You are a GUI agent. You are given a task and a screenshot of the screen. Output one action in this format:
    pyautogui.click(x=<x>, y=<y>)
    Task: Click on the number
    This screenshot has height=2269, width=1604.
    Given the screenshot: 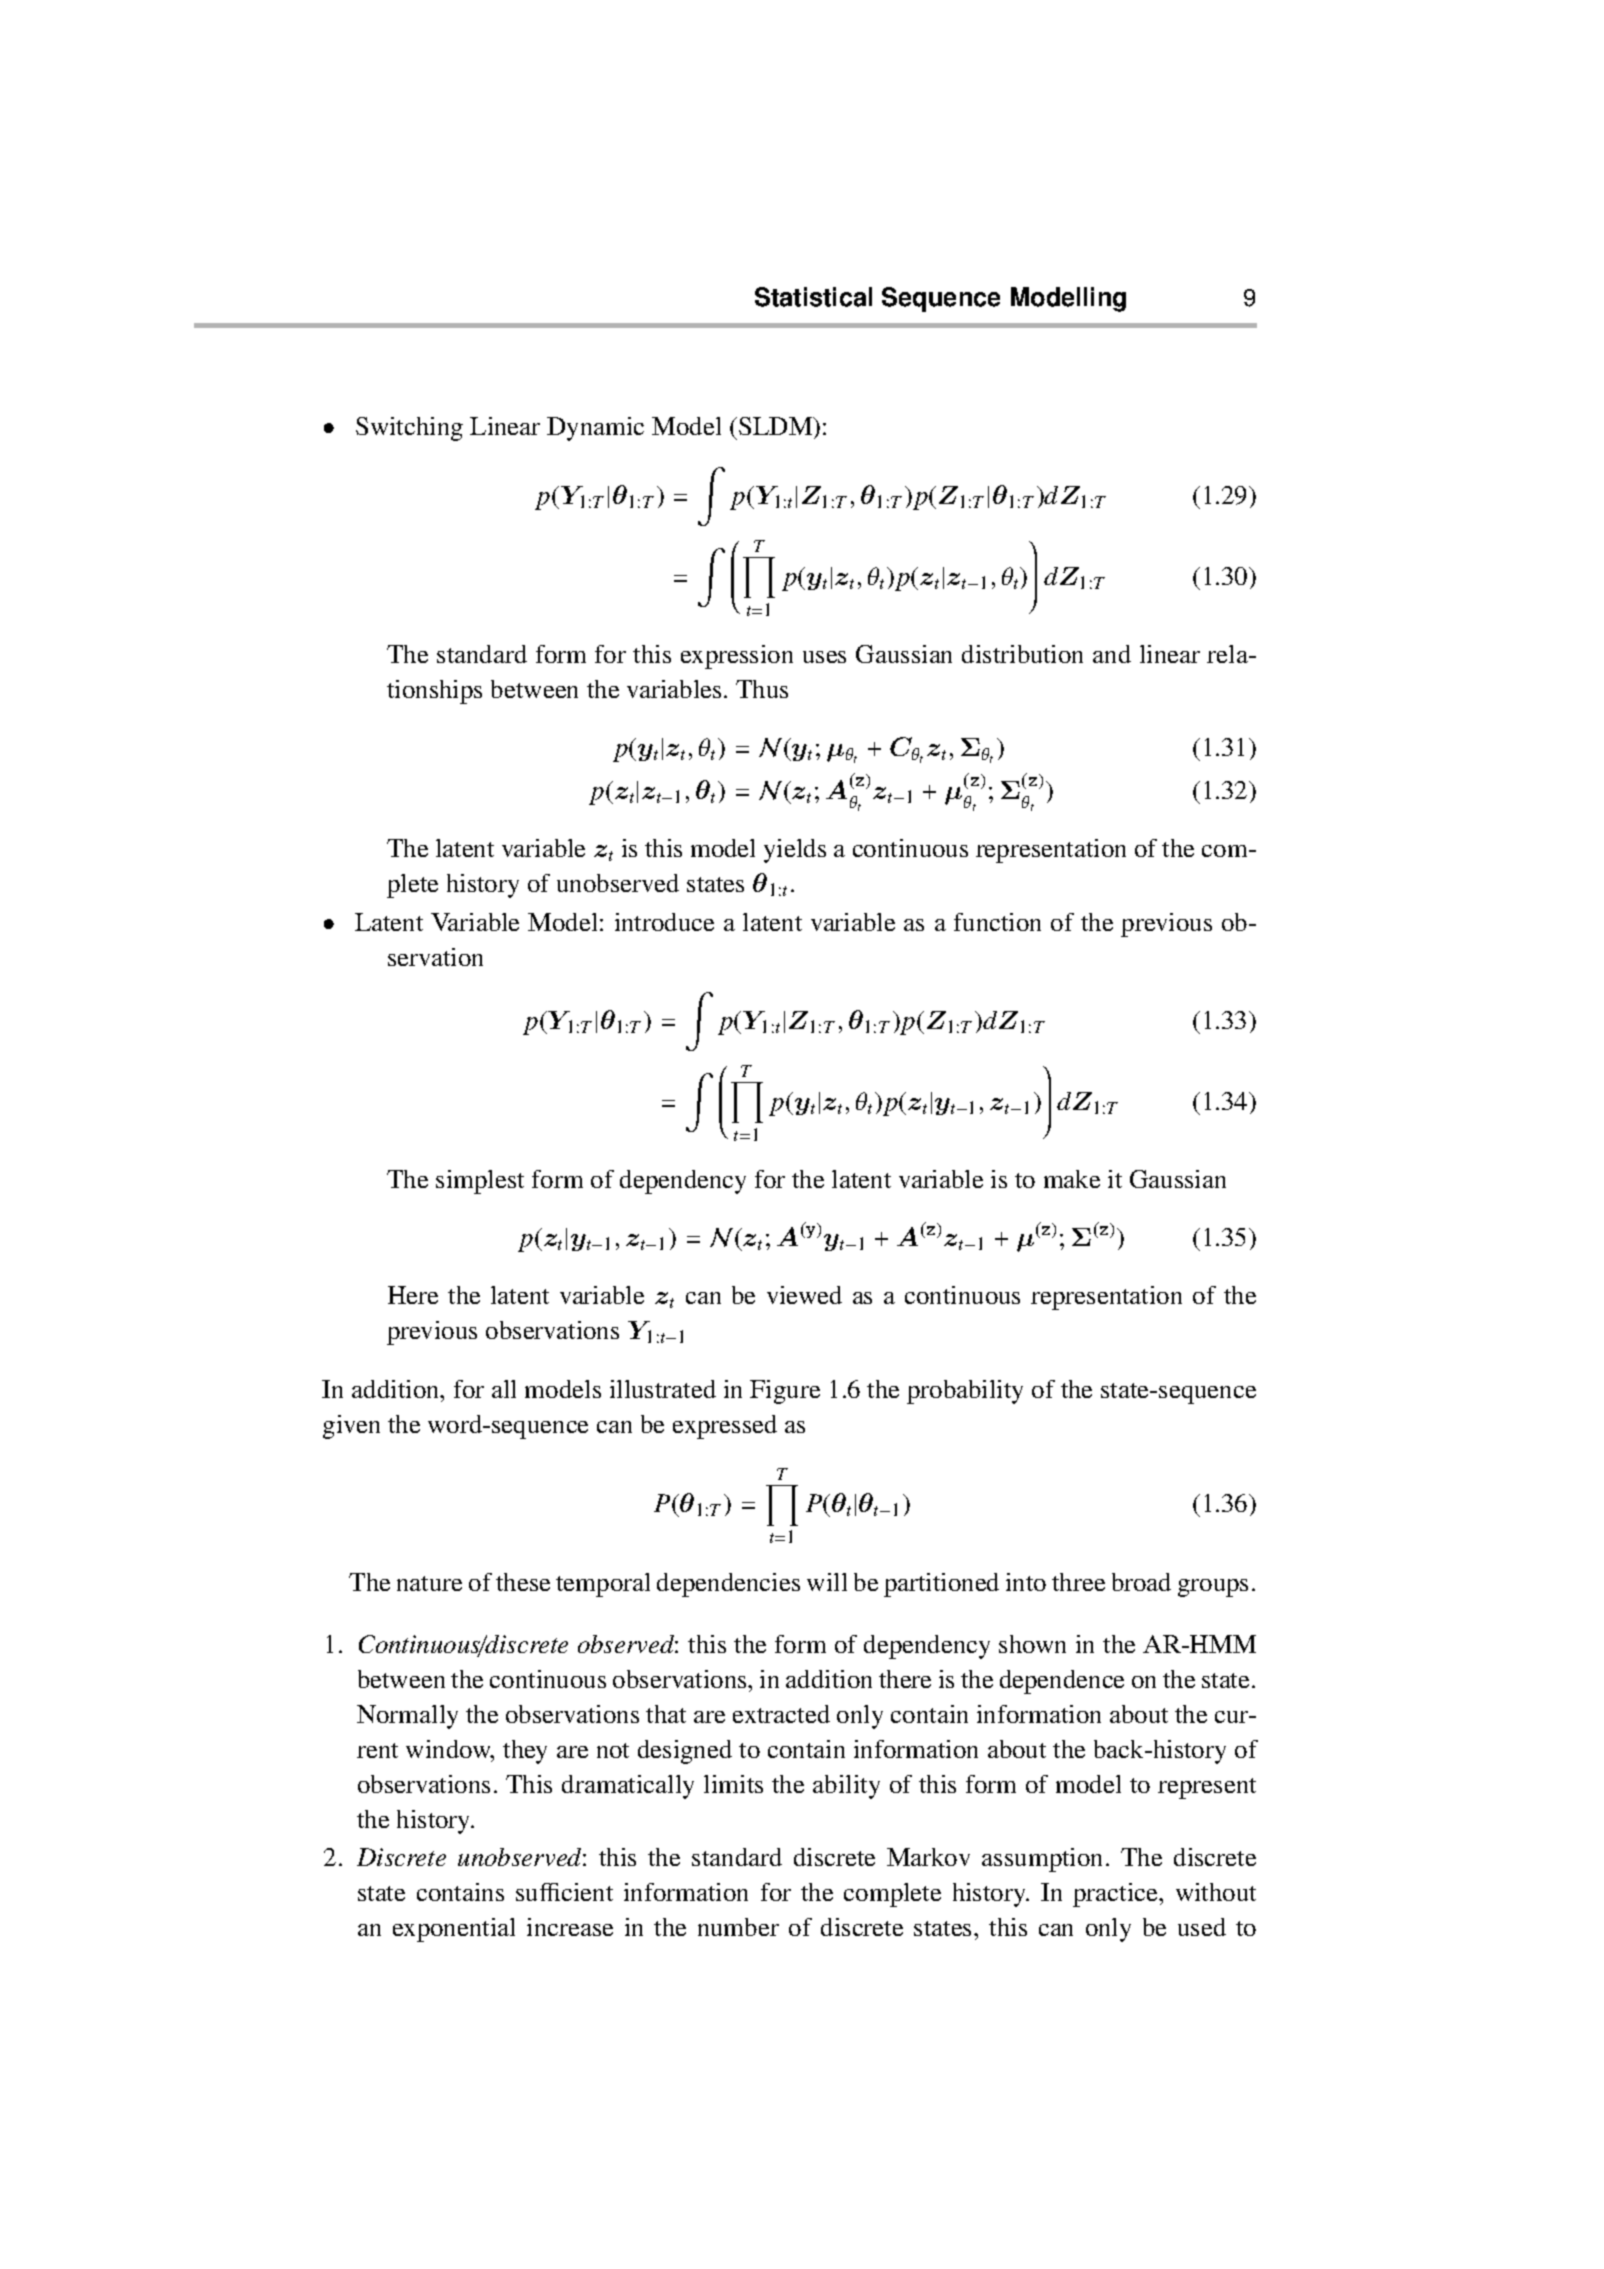 What is the action you would take?
    pyautogui.click(x=738, y=1927)
